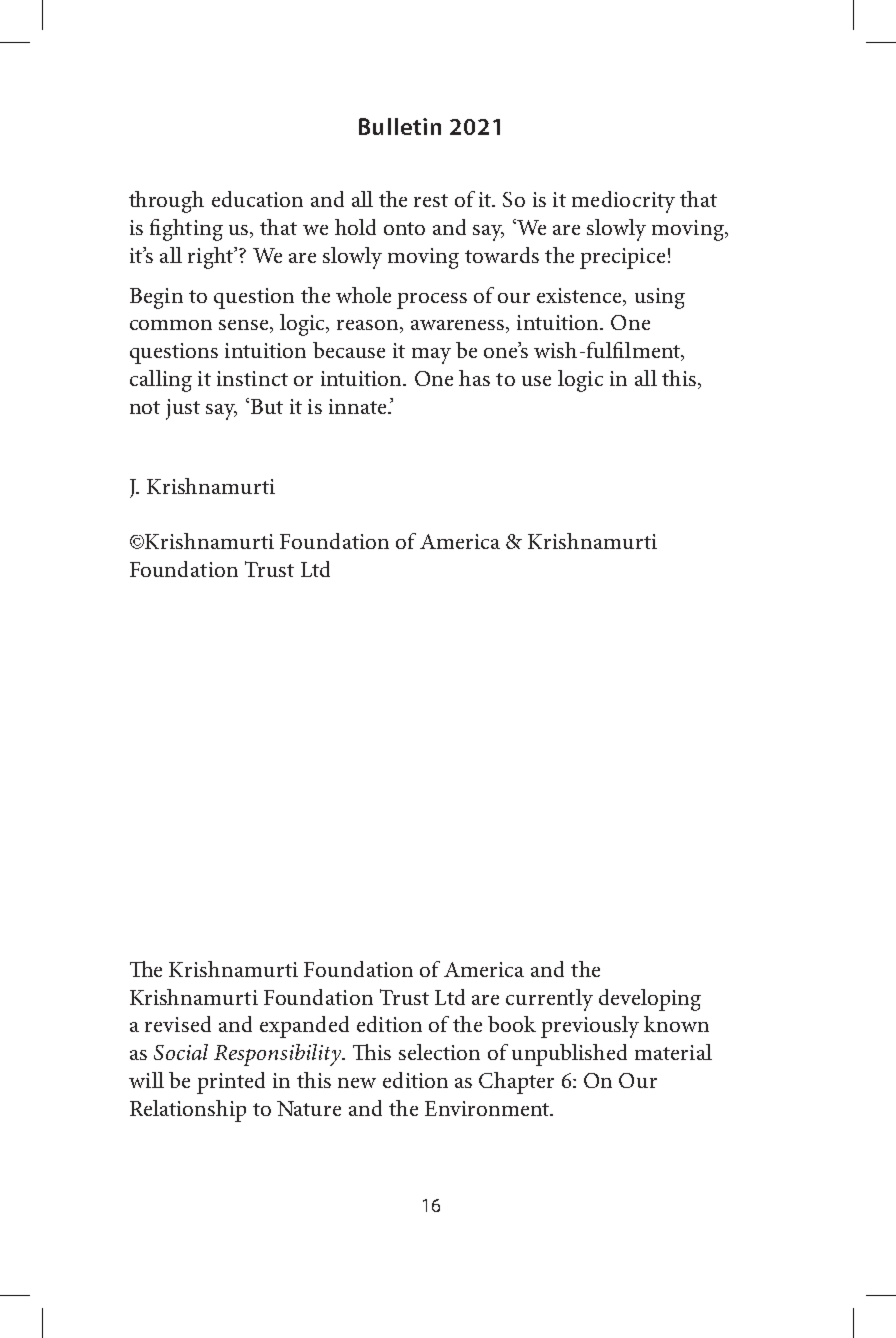 Image resolution: width=896 pixels, height=1338 pixels. I want to click on mediocrity, so click(623, 202).
